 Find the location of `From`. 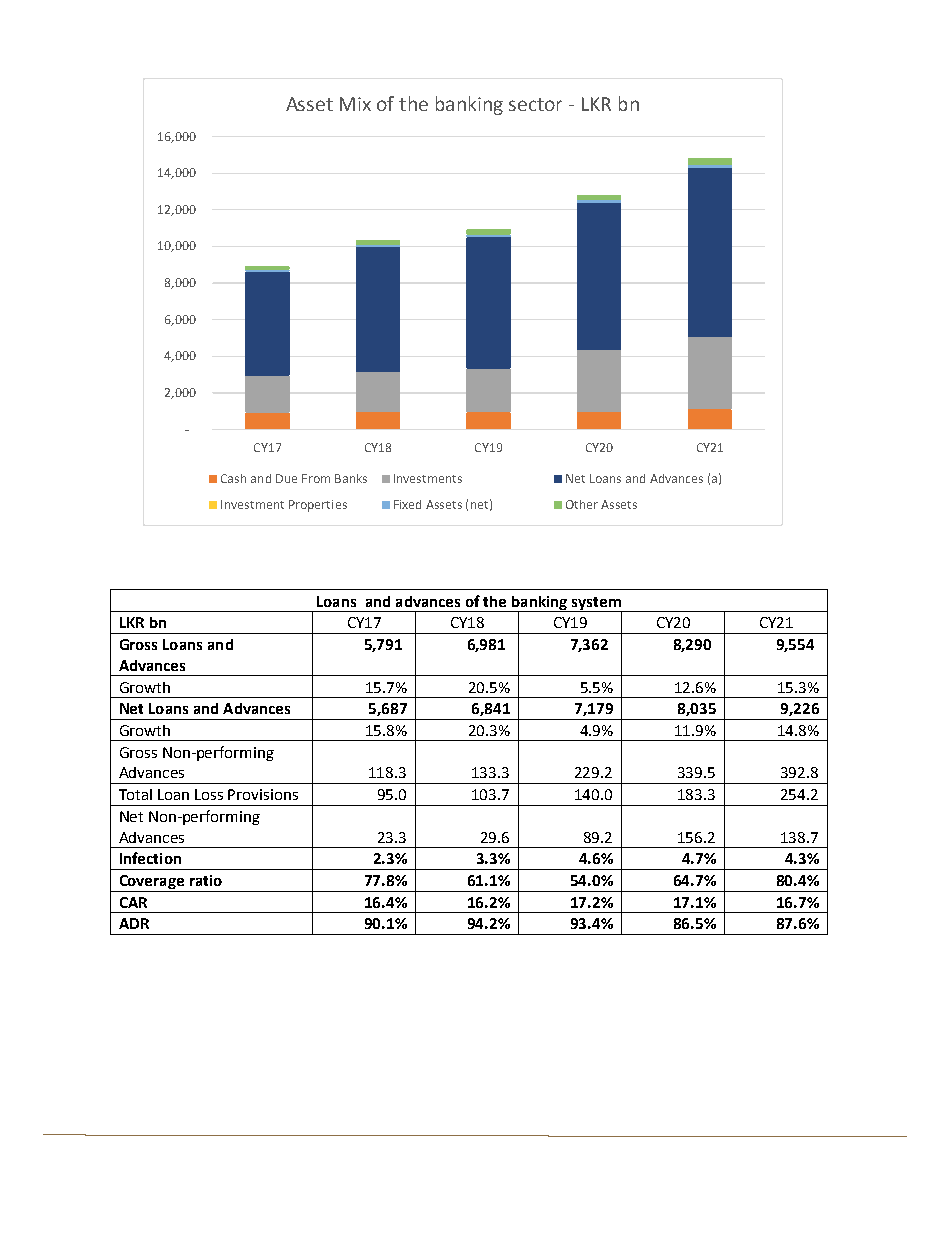

From is located at coordinates (316, 478).
